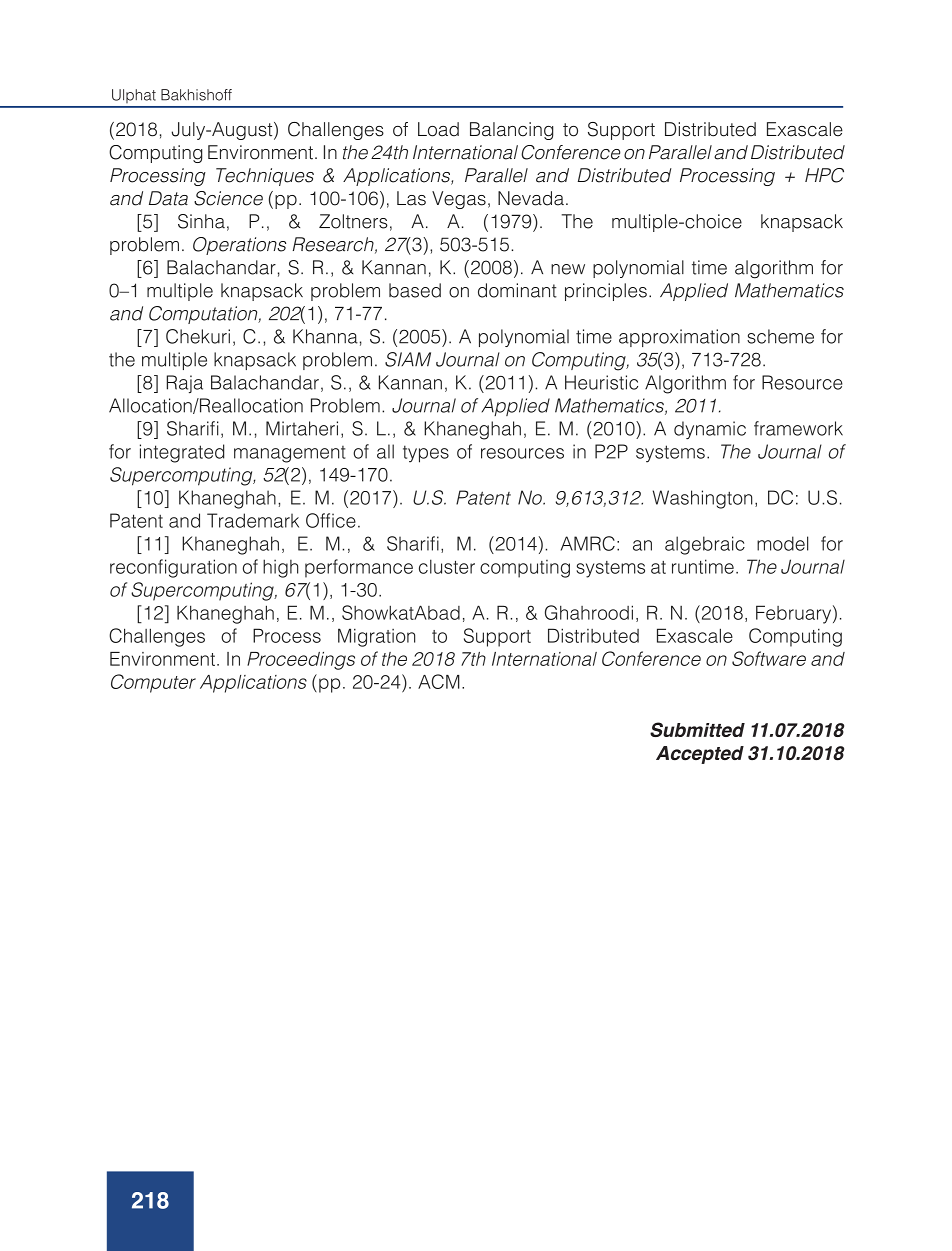 Image resolution: width=952 pixels, height=1251 pixels. Describe the element at coordinates (265, 177) in the screenshot. I see `Techniques` at that location.
